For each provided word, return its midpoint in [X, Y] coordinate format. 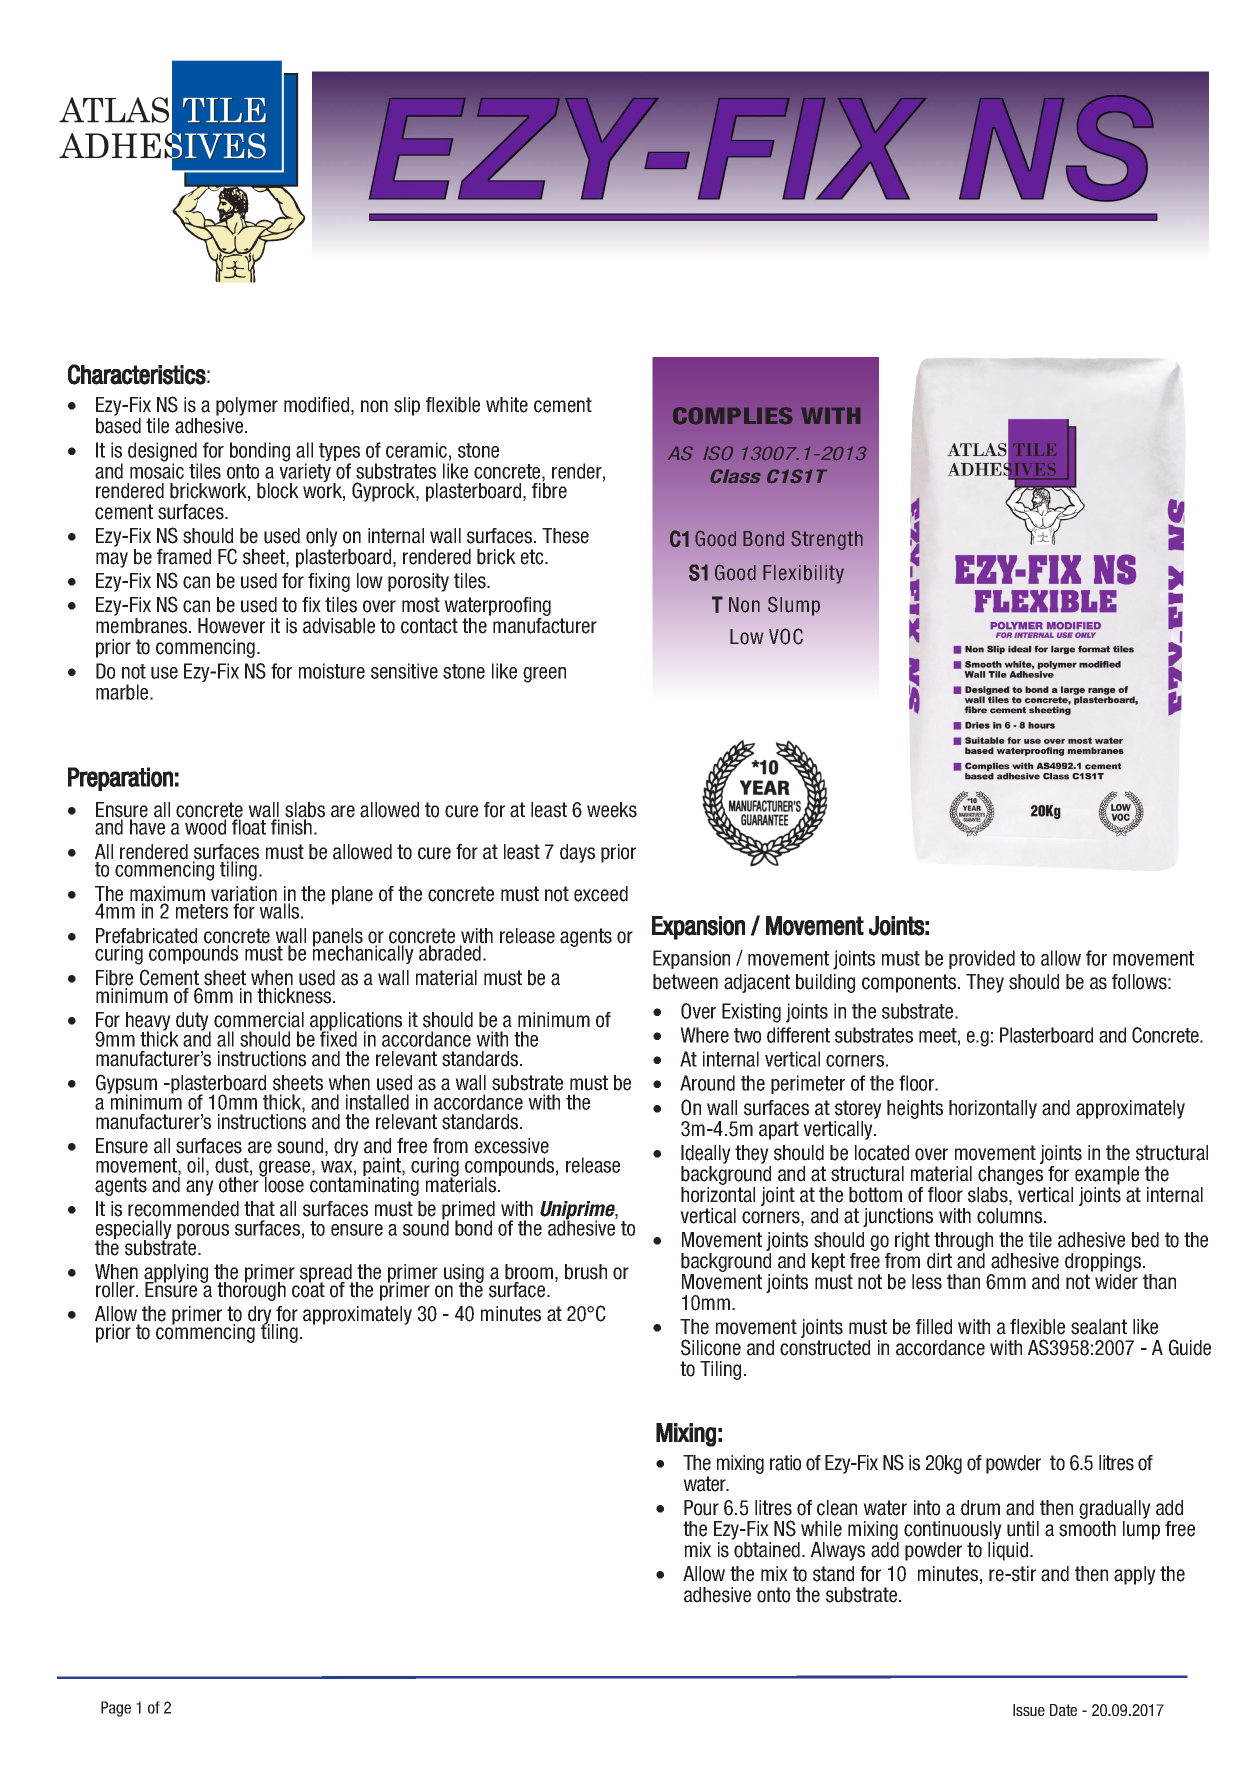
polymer [247, 408]
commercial [259, 1020]
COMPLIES [732, 415]
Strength [827, 540]
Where [704, 1035]
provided [982, 959]
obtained [767, 1550]
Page [116, 1709]
